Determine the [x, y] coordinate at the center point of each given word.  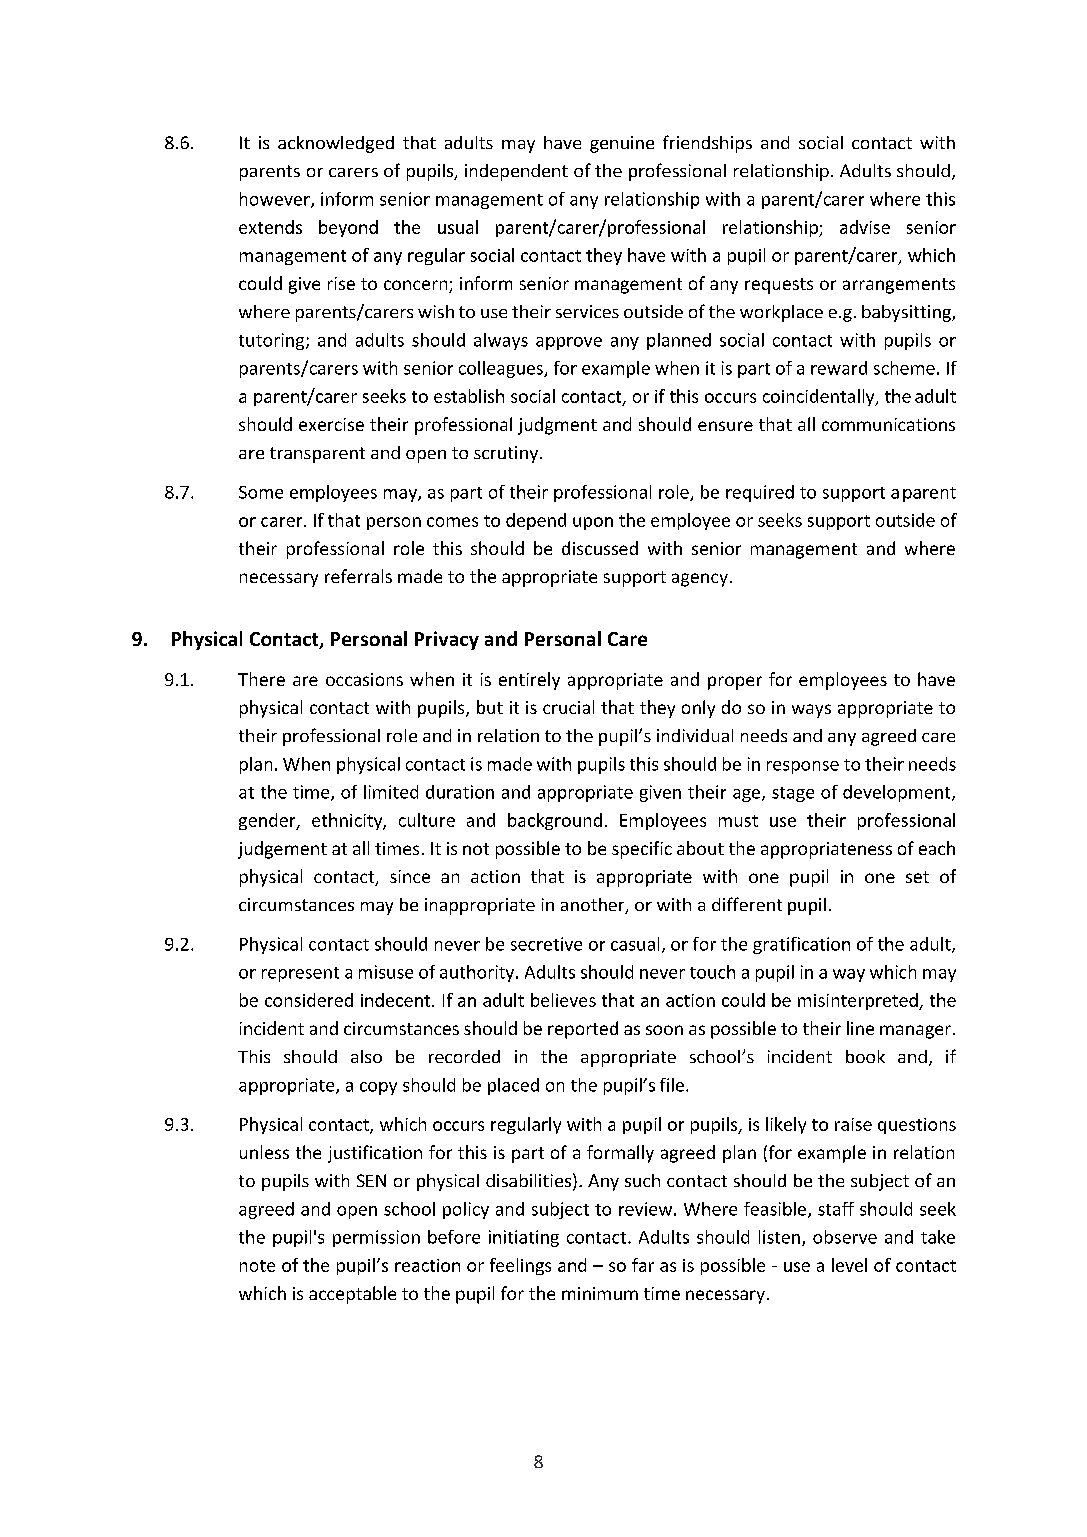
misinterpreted [859, 1001]
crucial [568, 707]
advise [865, 227]
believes [563, 1000]
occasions [364, 679]
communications [888, 424]
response [803, 767]
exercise [331, 424]
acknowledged [336, 144]
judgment [557, 426]
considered [309, 1000]
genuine [622, 144]
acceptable [352, 1295]
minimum [600, 1293]
